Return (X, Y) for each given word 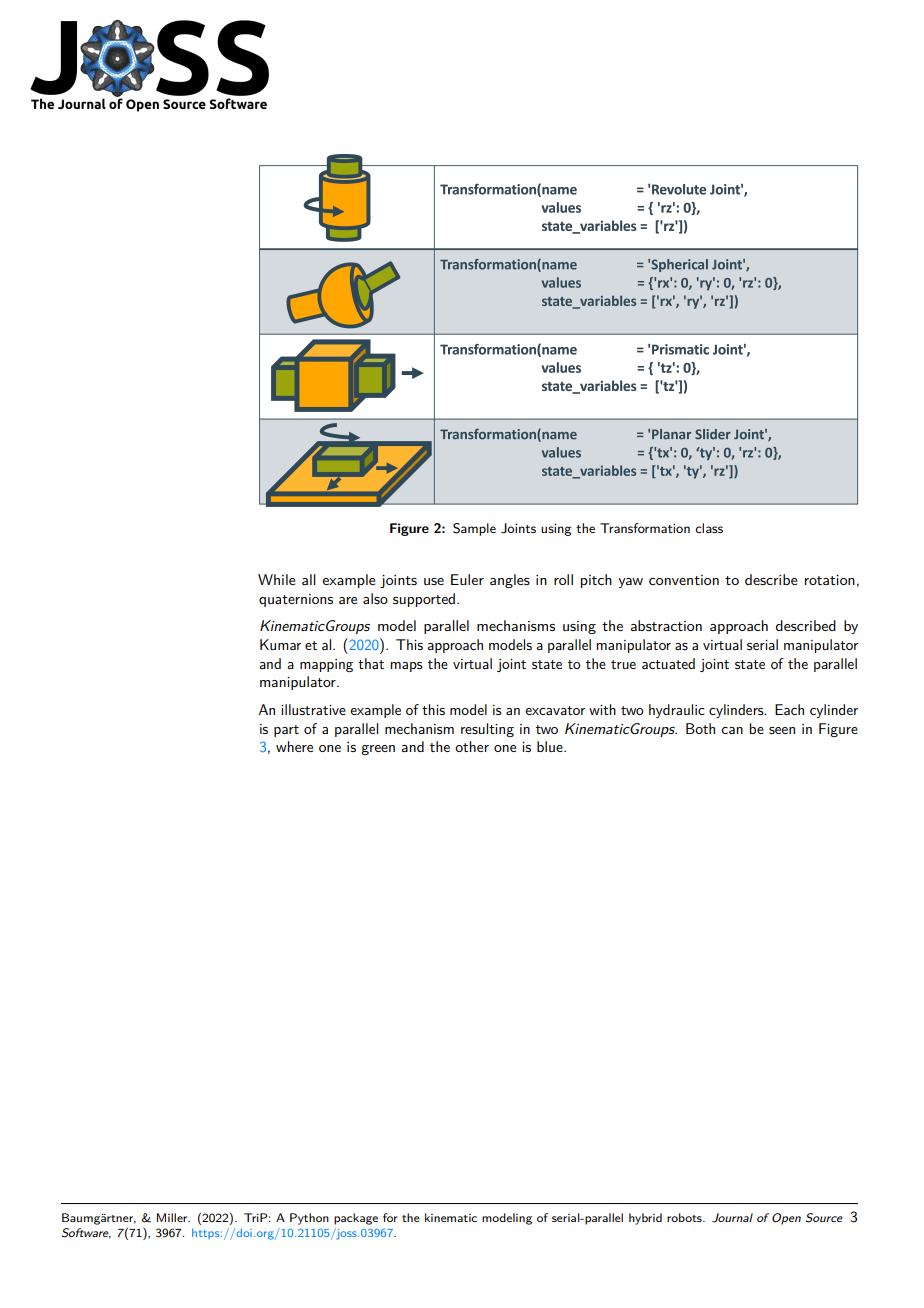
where (294, 746)
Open (786, 1219)
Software (86, 1233)
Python (309, 1219)
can (732, 730)
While (277, 579)
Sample (474, 529)
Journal (732, 1218)
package (356, 1219)
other (472, 746)
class (709, 528)
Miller (173, 1217)
